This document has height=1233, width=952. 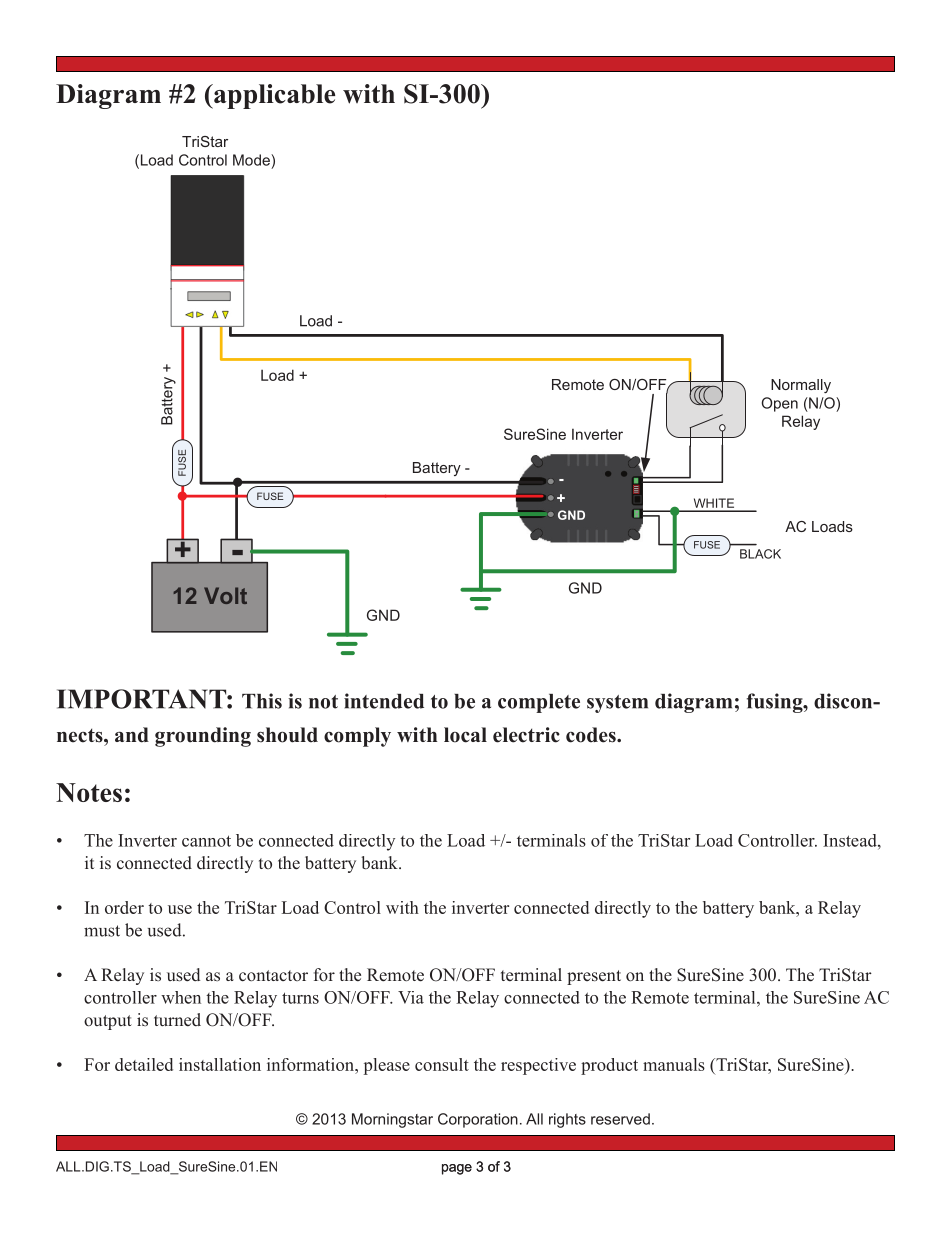 What do you see at coordinates (273, 96) in the document?
I see `applicable` at bounding box center [273, 96].
